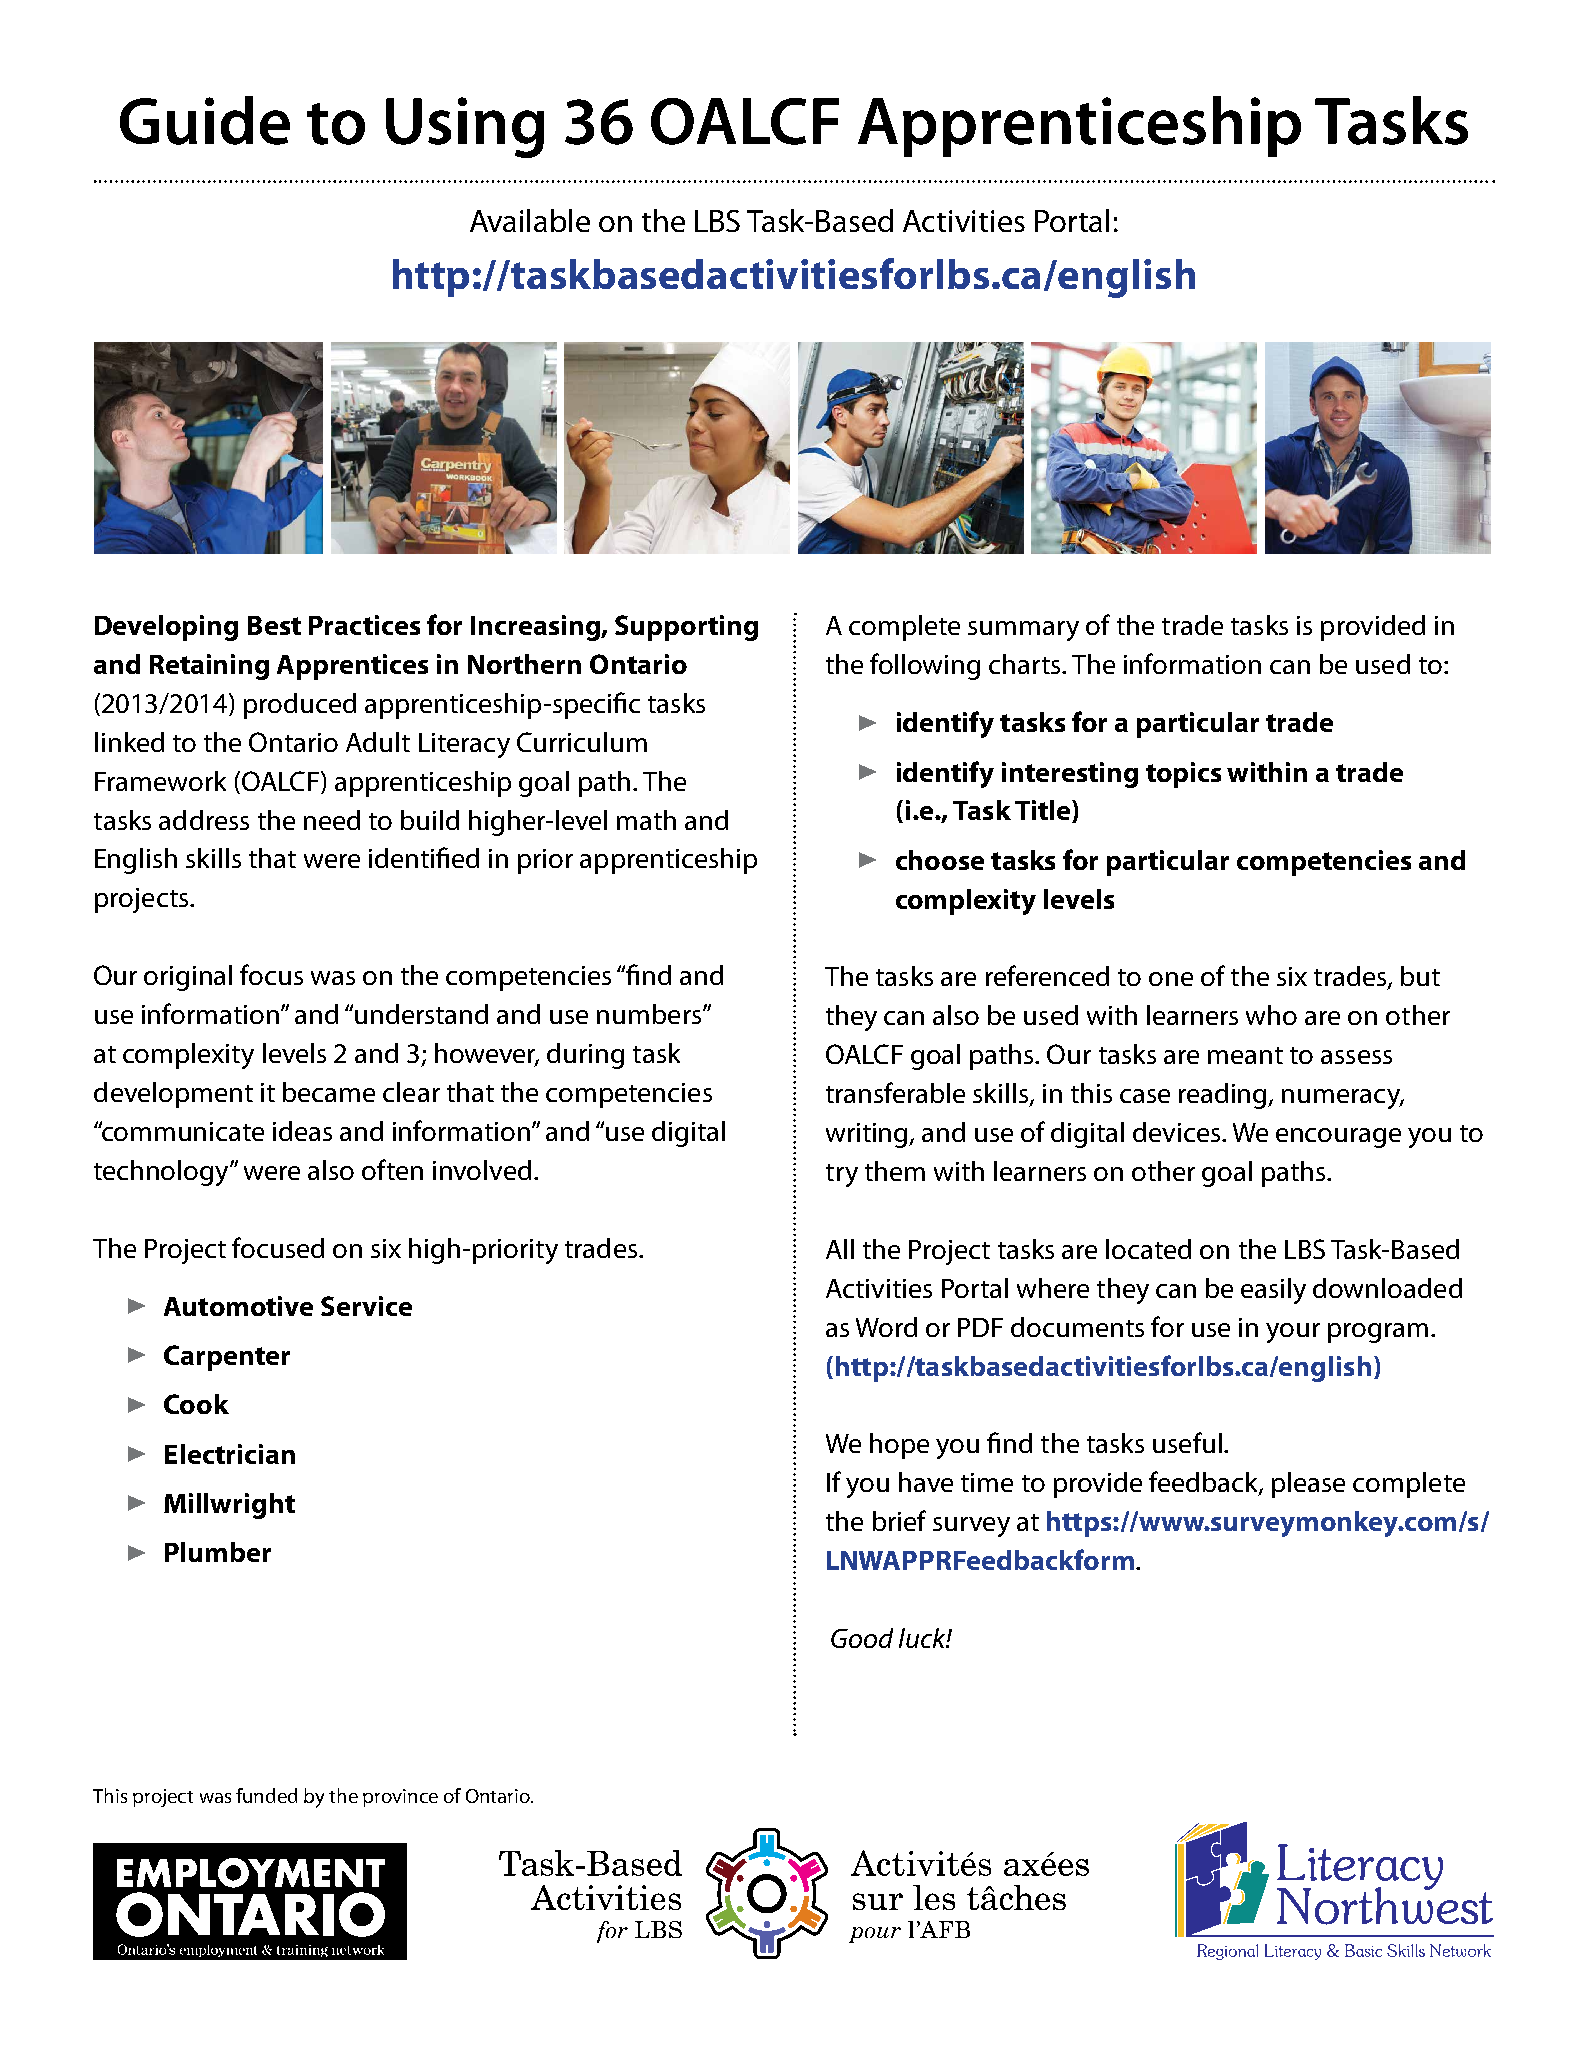  Describe the element at coordinates (530, 220) in the page. I see `Available` at that location.
